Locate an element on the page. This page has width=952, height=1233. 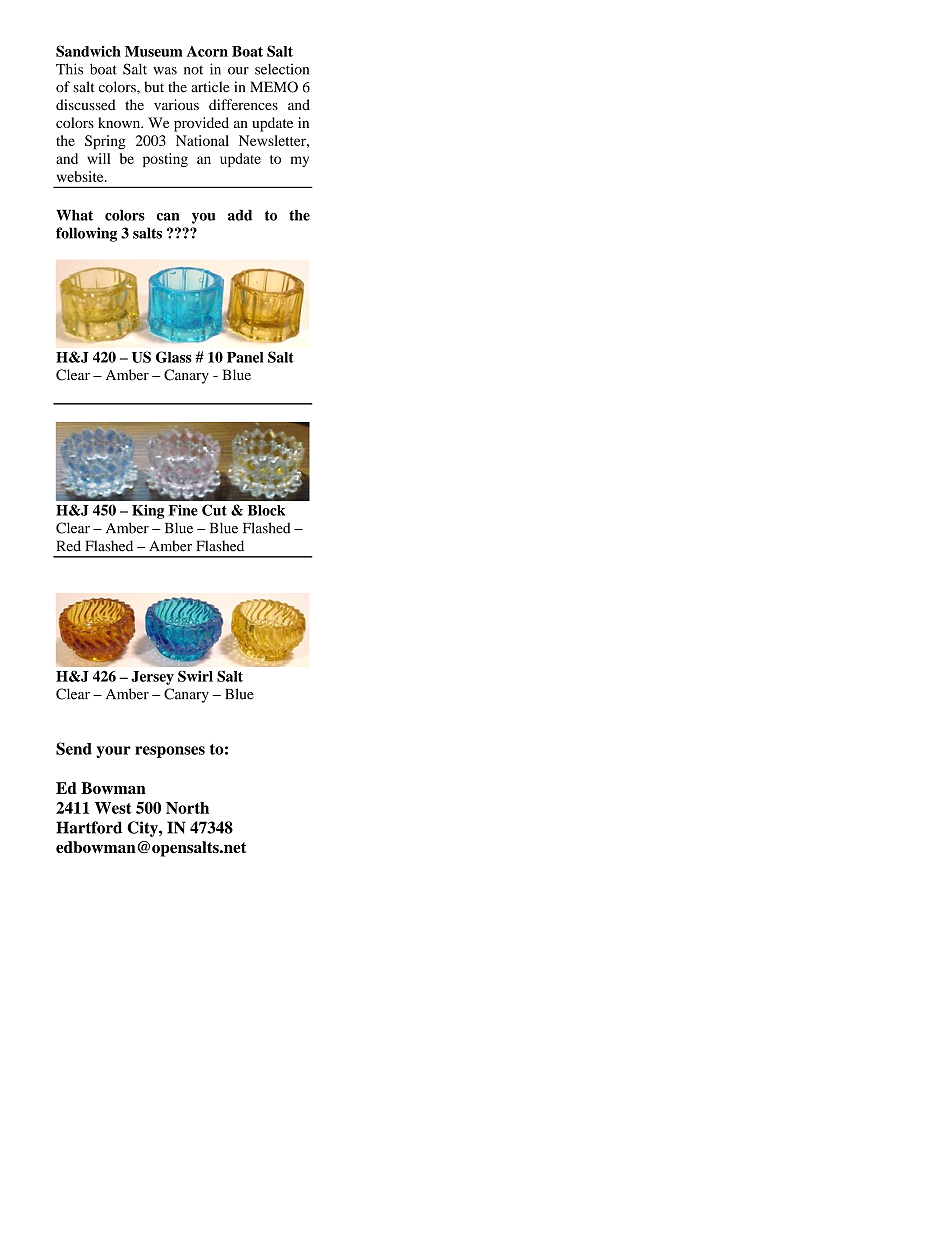
Block is located at coordinates (266, 510).
